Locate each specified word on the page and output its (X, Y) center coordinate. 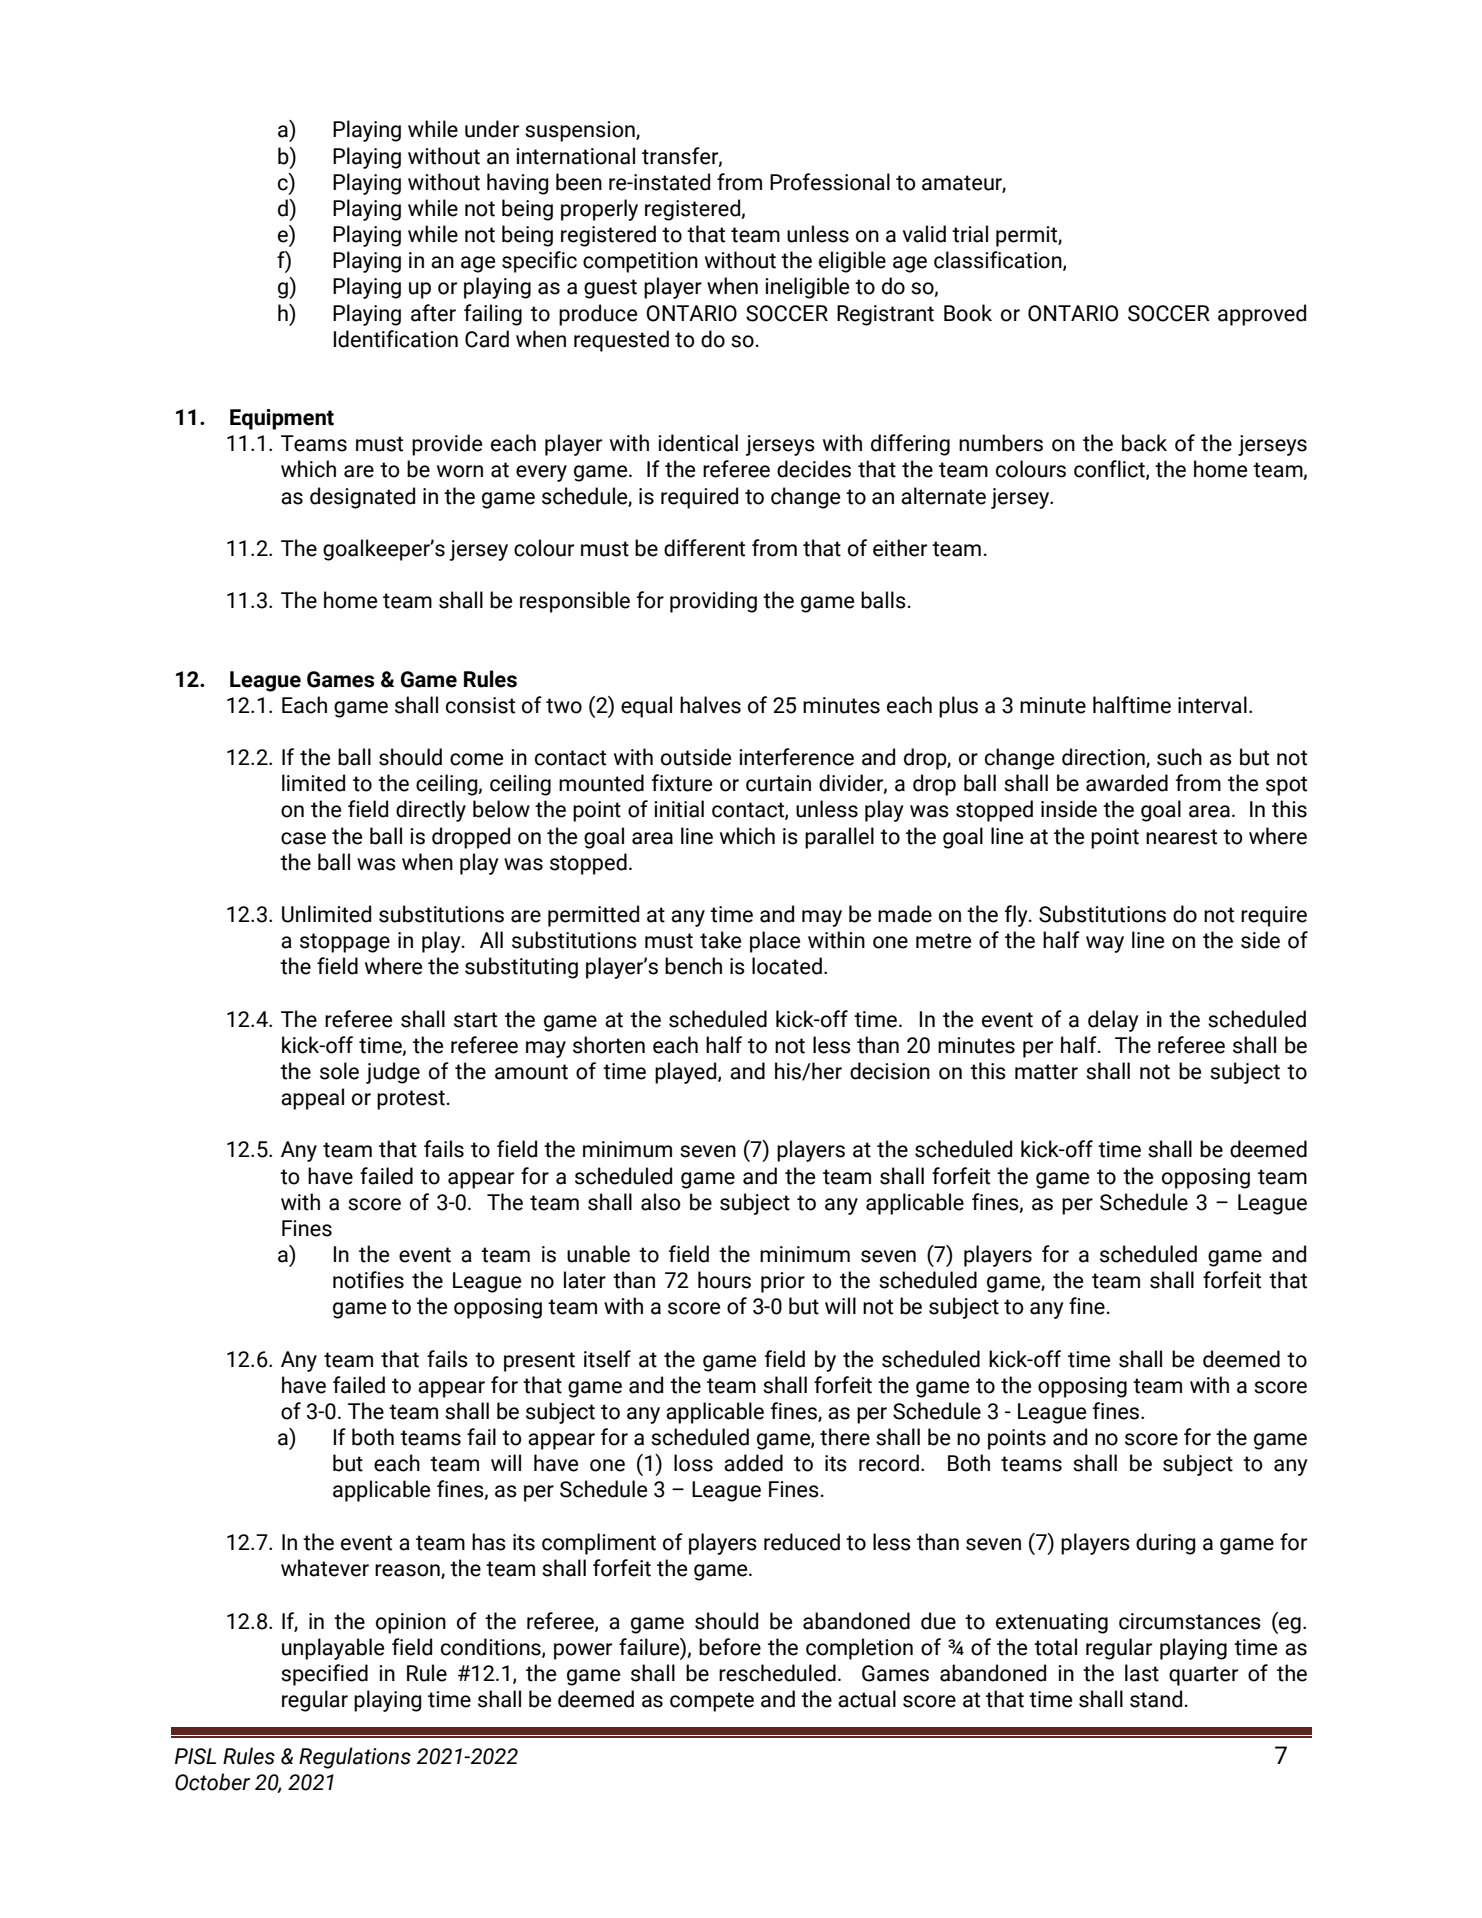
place (775, 942)
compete (712, 1702)
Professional (830, 182)
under (492, 129)
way (1105, 944)
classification (999, 261)
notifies (368, 1280)
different (704, 548)
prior (783, 1282)
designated (362, 498)
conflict (1110, 470)
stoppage (345, 943)
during (1166, 1544)
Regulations (355, 1758)
